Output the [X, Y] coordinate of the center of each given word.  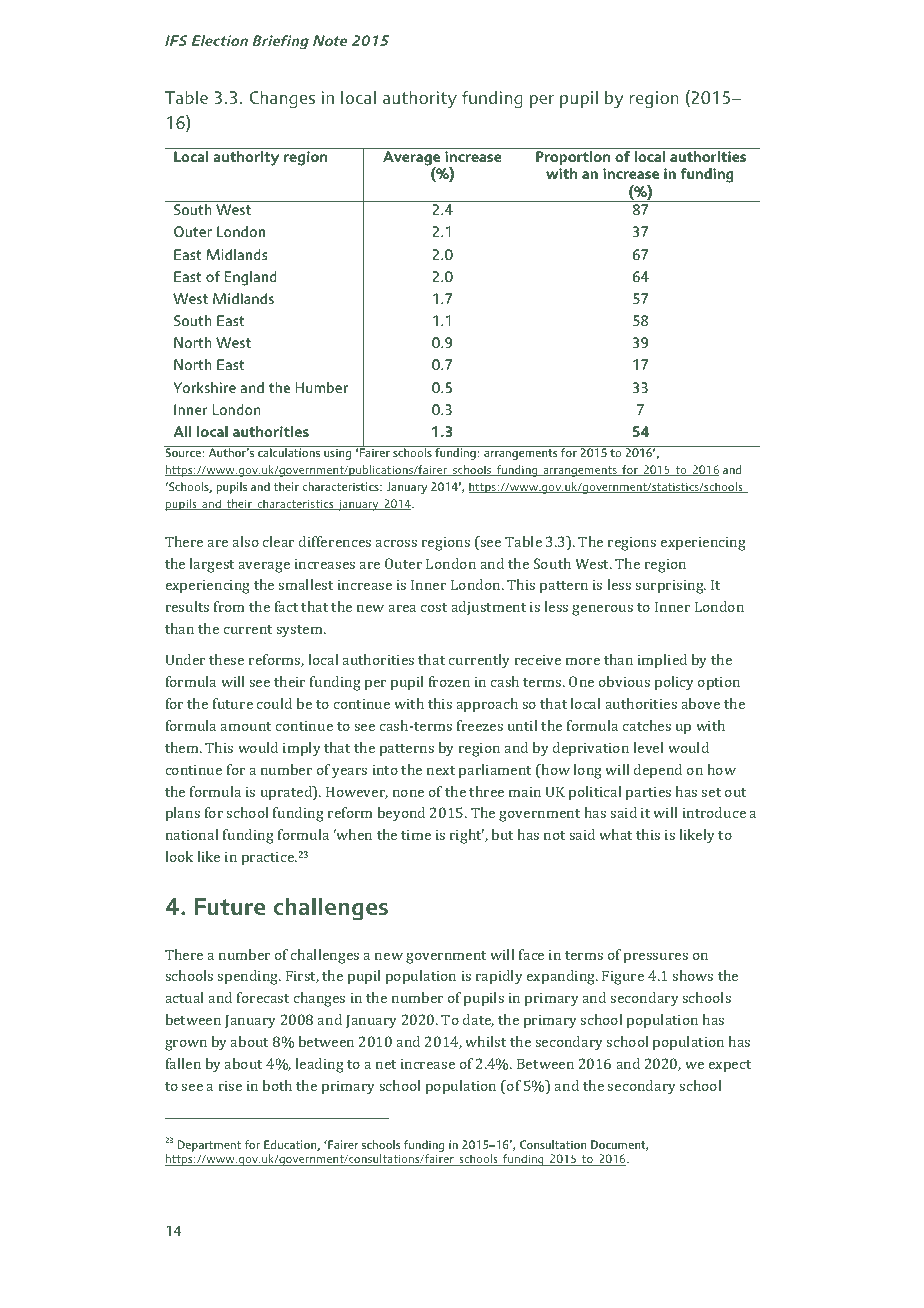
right [467, 836]
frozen [449, 681]
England [250, 278]
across [396, 543]
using [337, 454]
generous [602, 610]
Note [330, 40]
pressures [656, 958]
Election [219, 40]
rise [230, 1086]
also [245, 541]
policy [674, 683]
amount [245, 726]
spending [249, 977]
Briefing [280, 42]
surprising [670, 587]
